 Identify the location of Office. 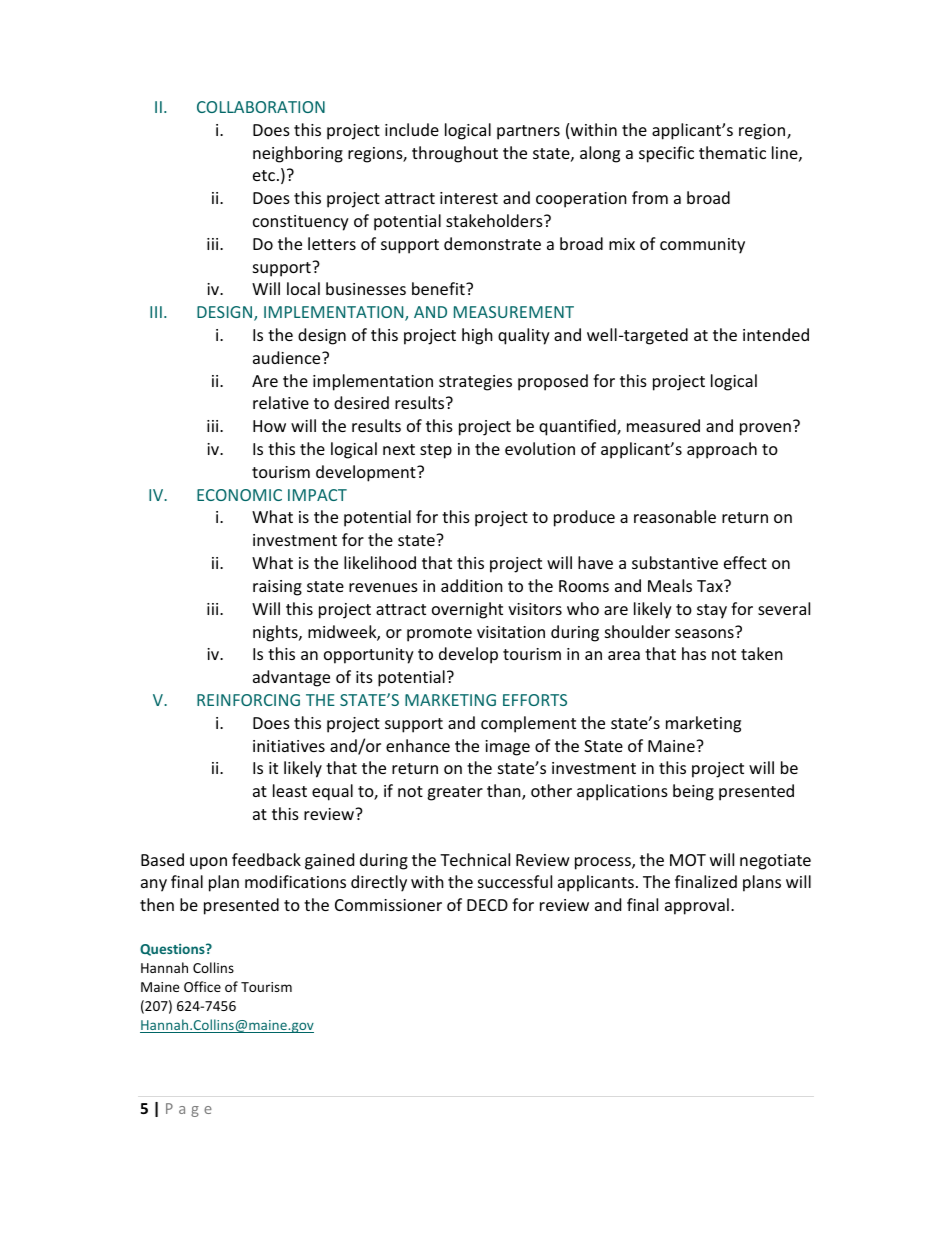
(202, 986).
